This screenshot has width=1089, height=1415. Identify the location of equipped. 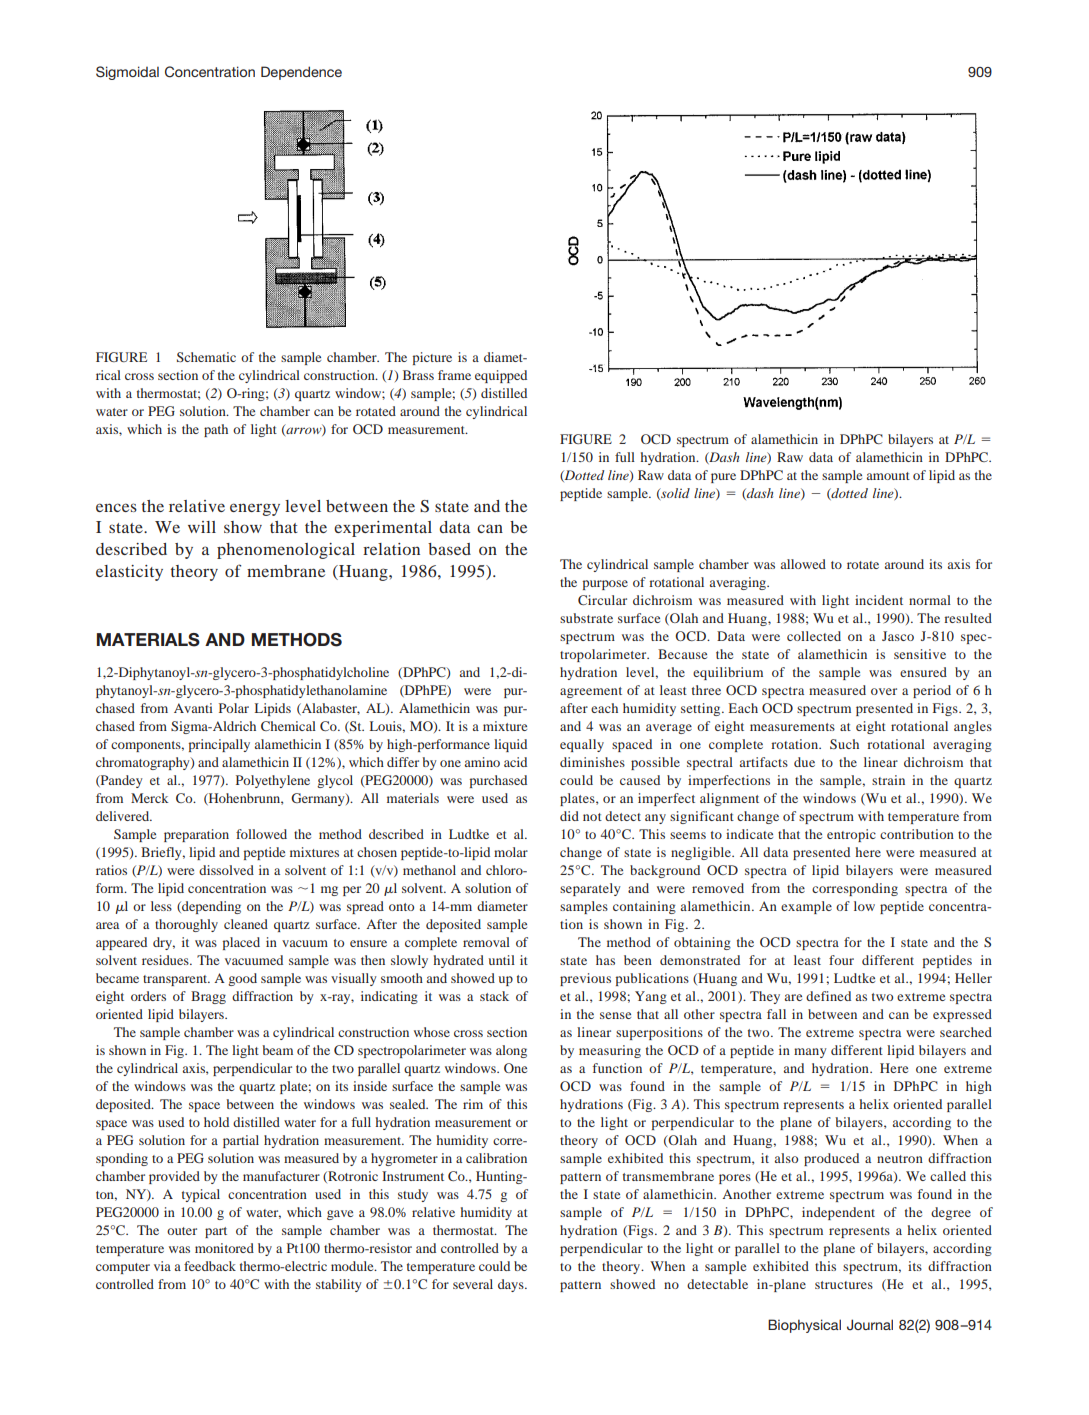
(501, 376).
